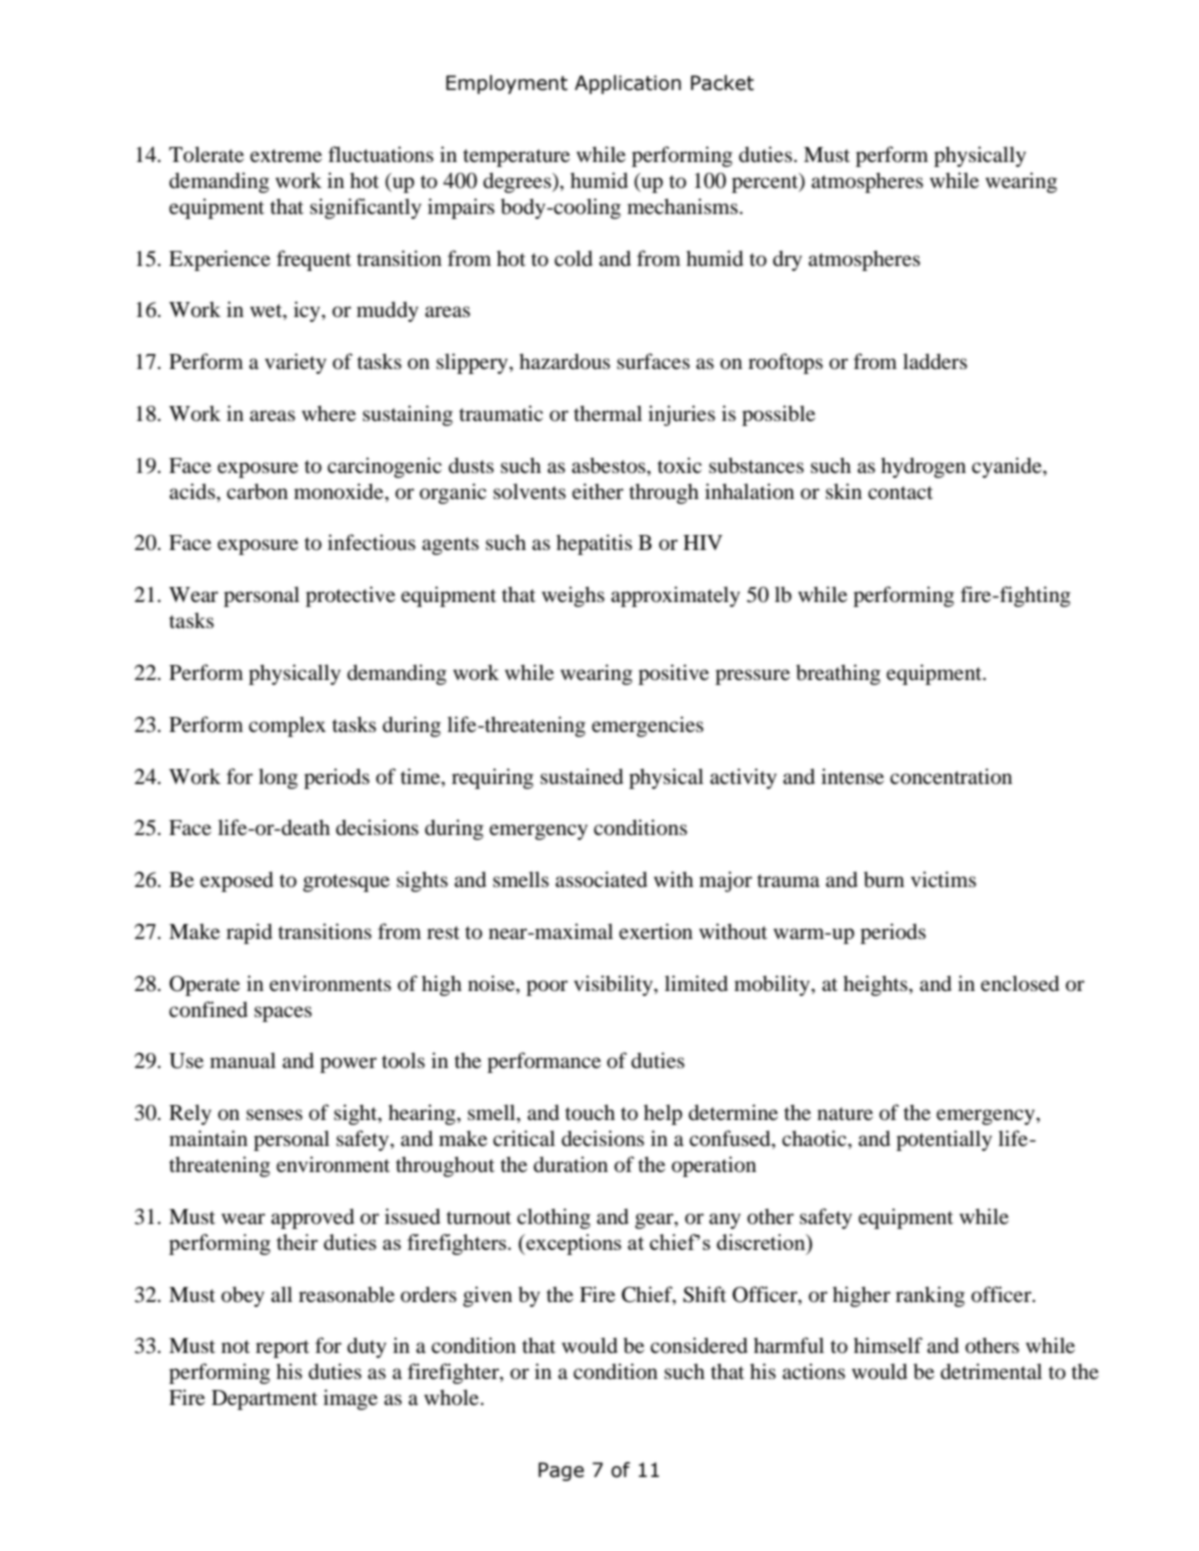 The image size is (1199, 1551). I want to click on potentially, so click(944, 1140).
